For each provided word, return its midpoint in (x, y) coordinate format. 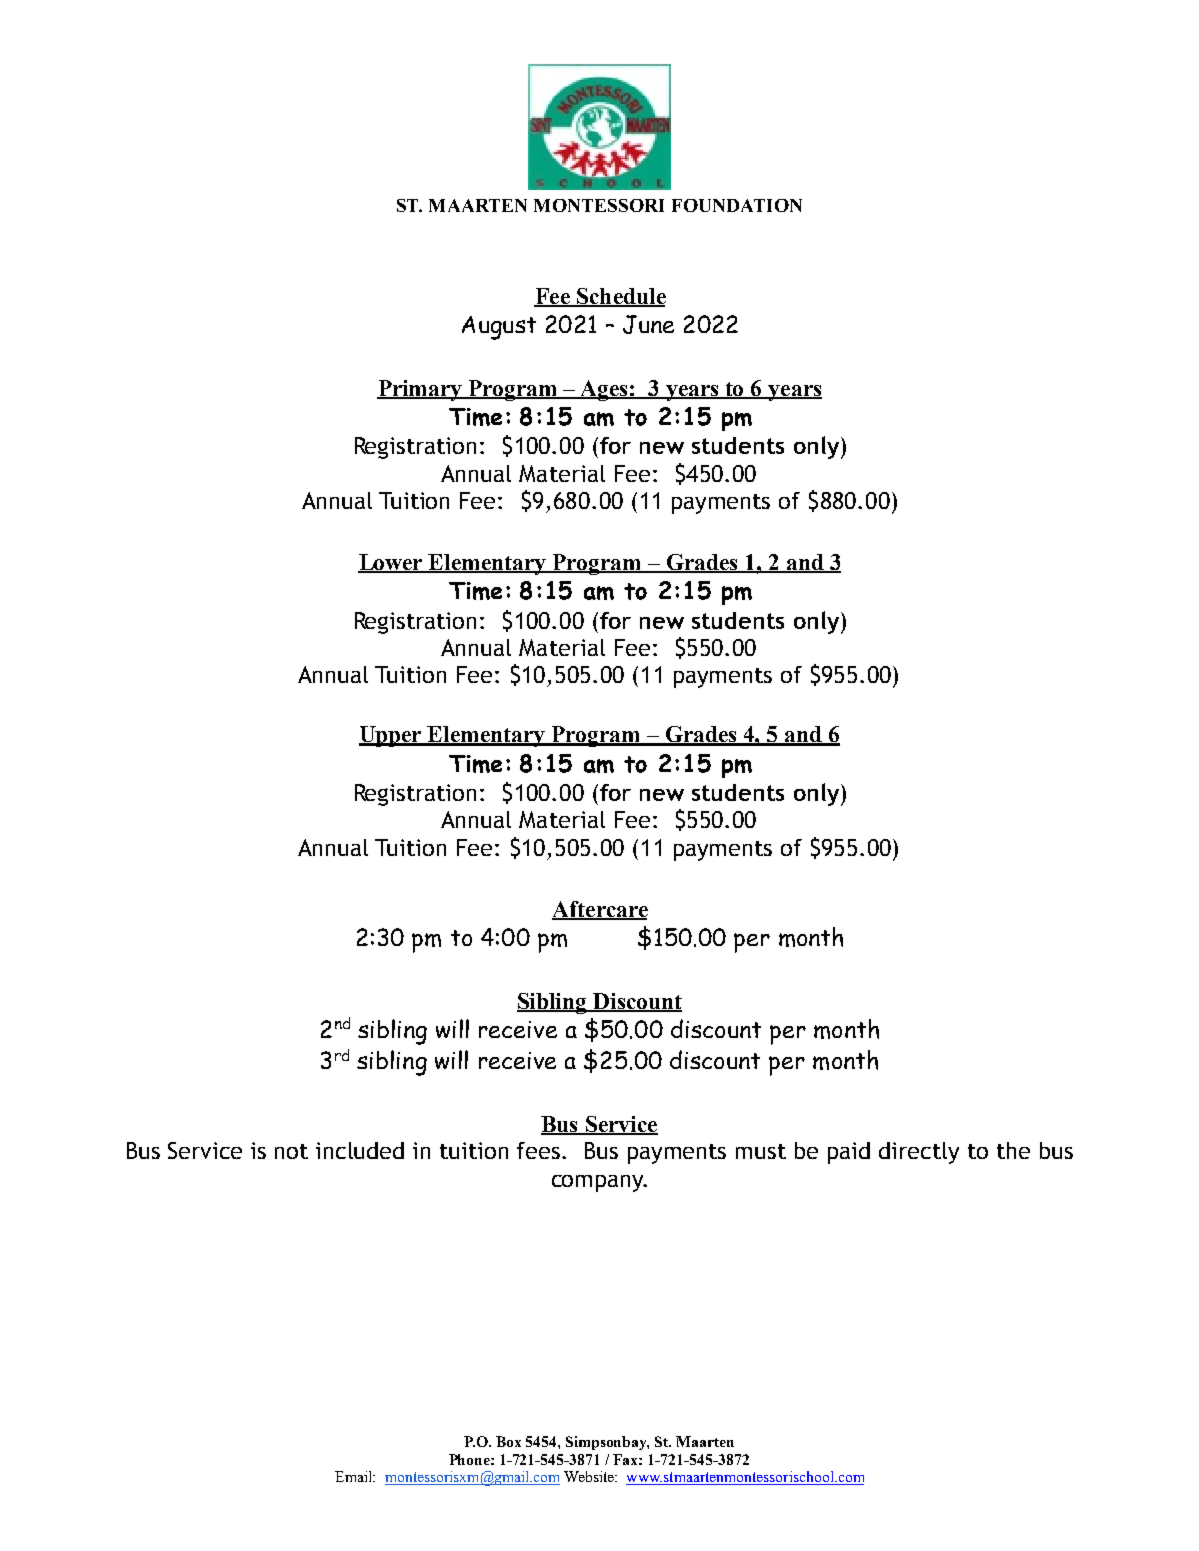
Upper (392, 736)
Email (355, 1476)
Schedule (620, 297)
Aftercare (600, 910)
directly (919, 1153)
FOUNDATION (737, 205)
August (499, 328)
